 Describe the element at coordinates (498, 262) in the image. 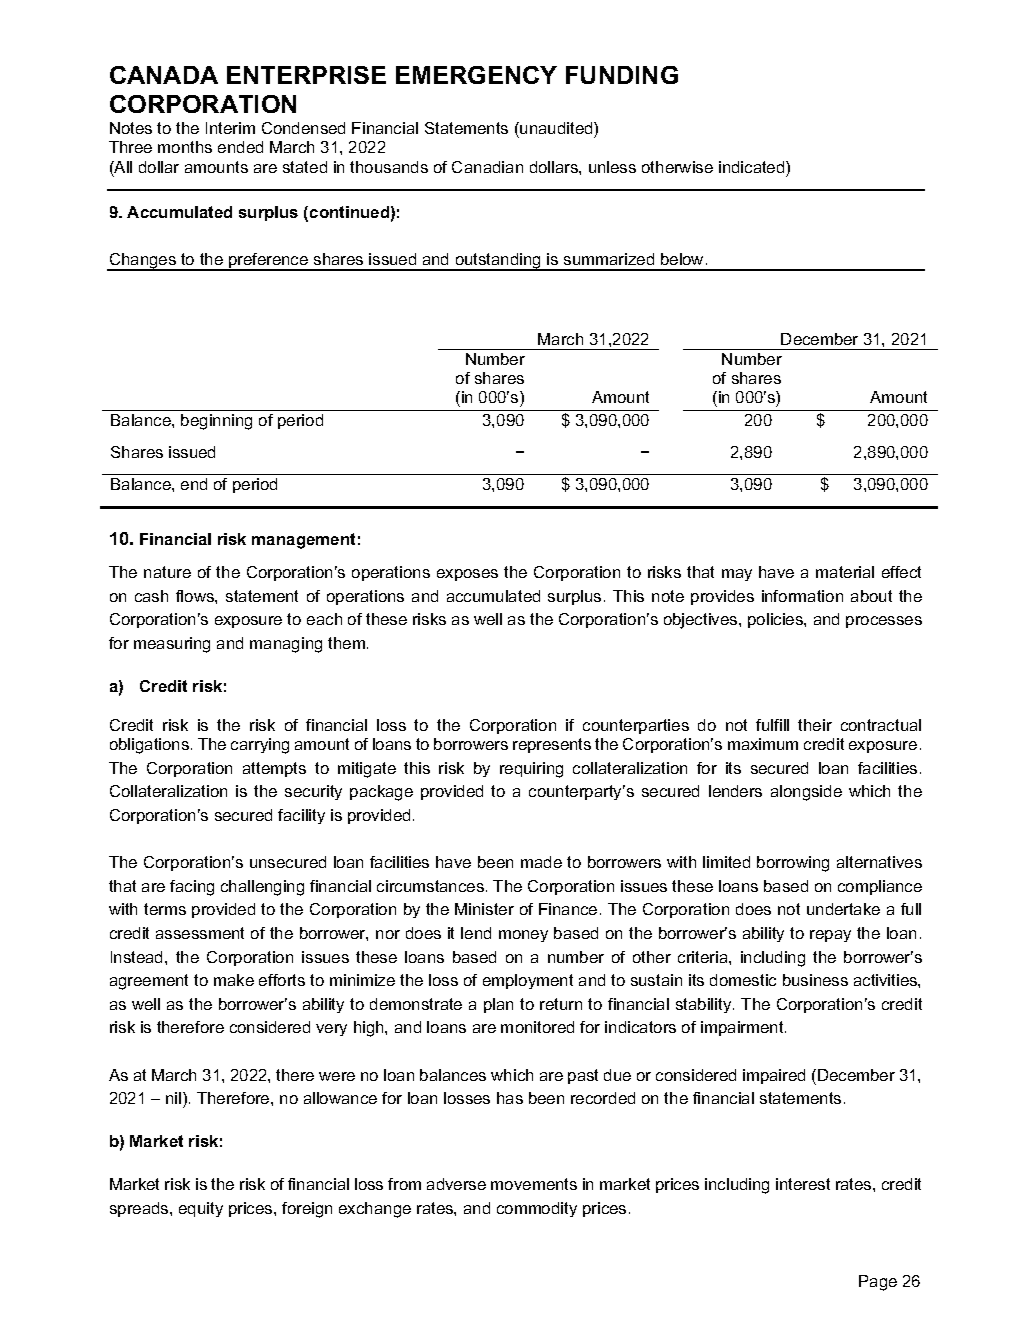

I see `outstanding` at that location.
